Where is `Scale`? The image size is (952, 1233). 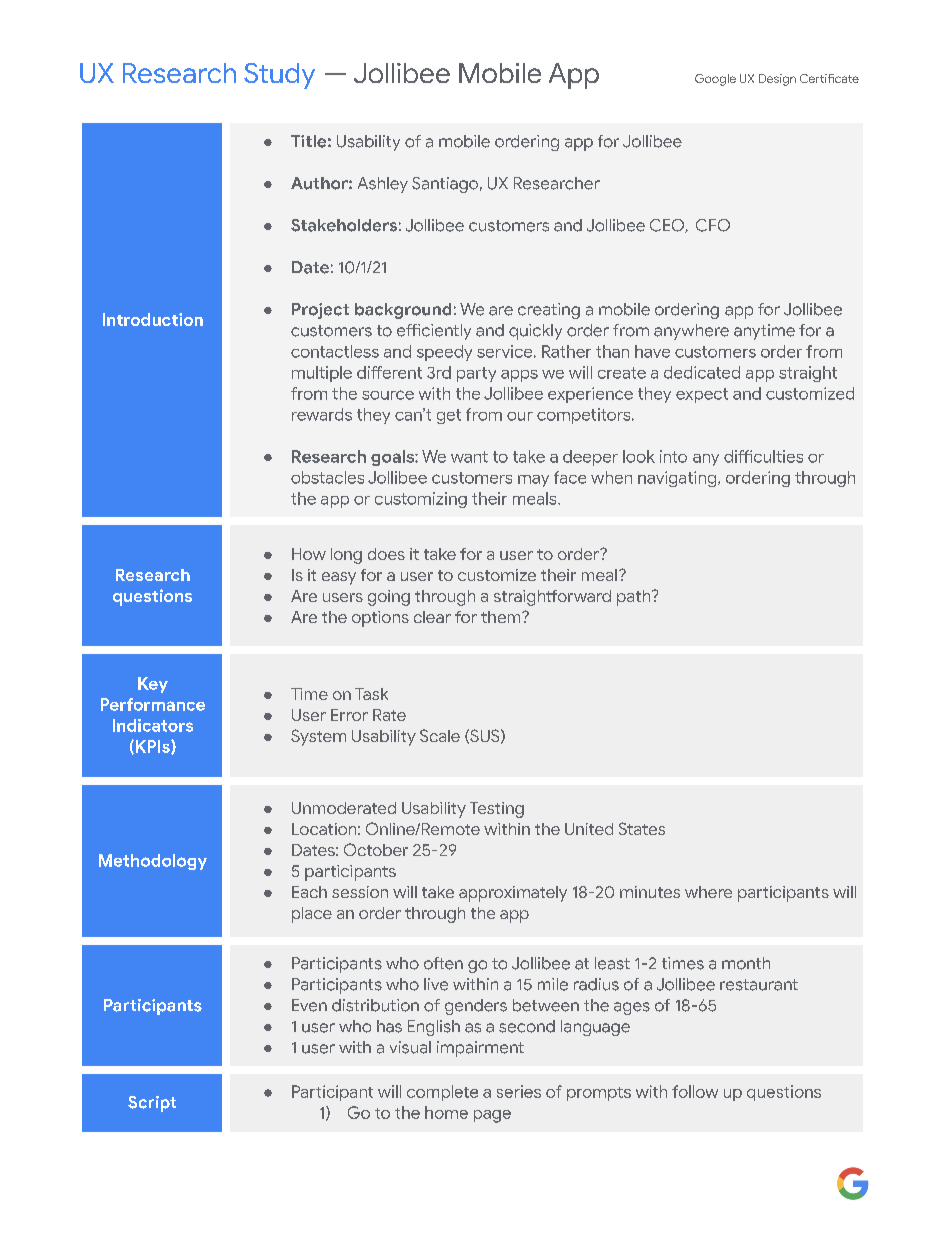 Scale is located at coordinates (440, 735).
